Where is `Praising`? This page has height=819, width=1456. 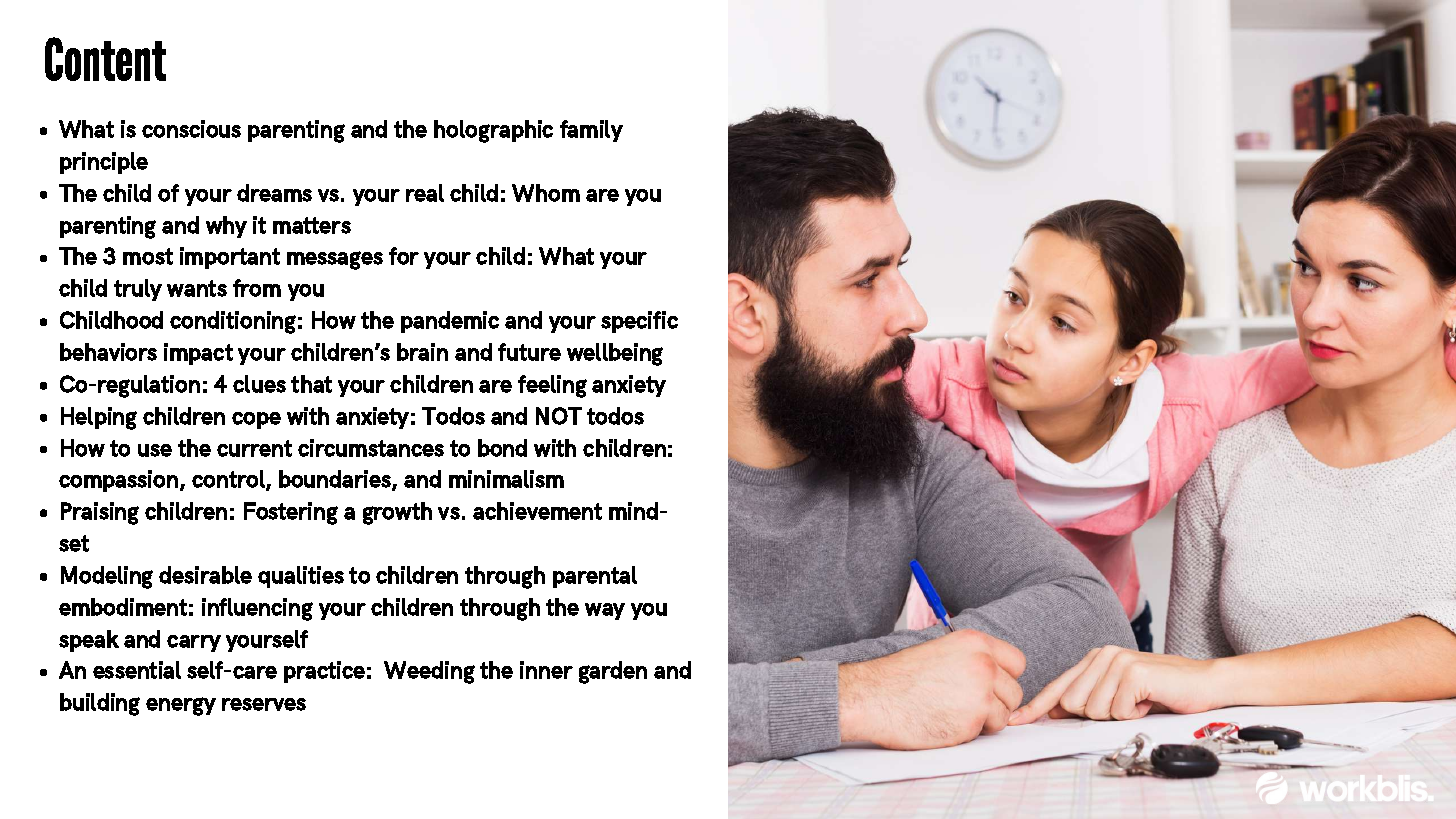
Praising is located at coordinates (100, 513).
